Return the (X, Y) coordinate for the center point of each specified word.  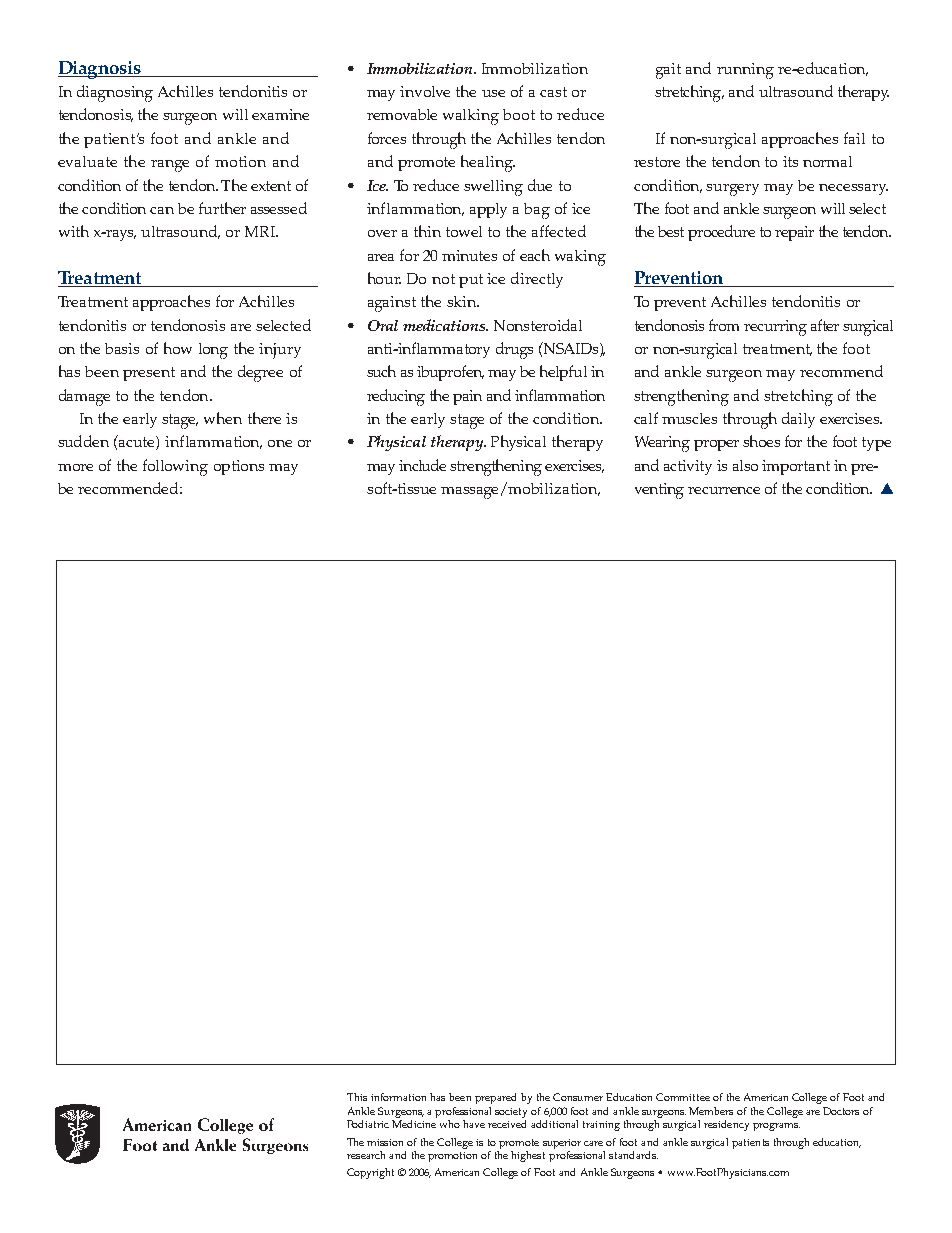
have (474, 1124)
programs (776, 1127)
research (366, 1155)
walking (471, 117)
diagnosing (115, 93)
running (745, 71)
